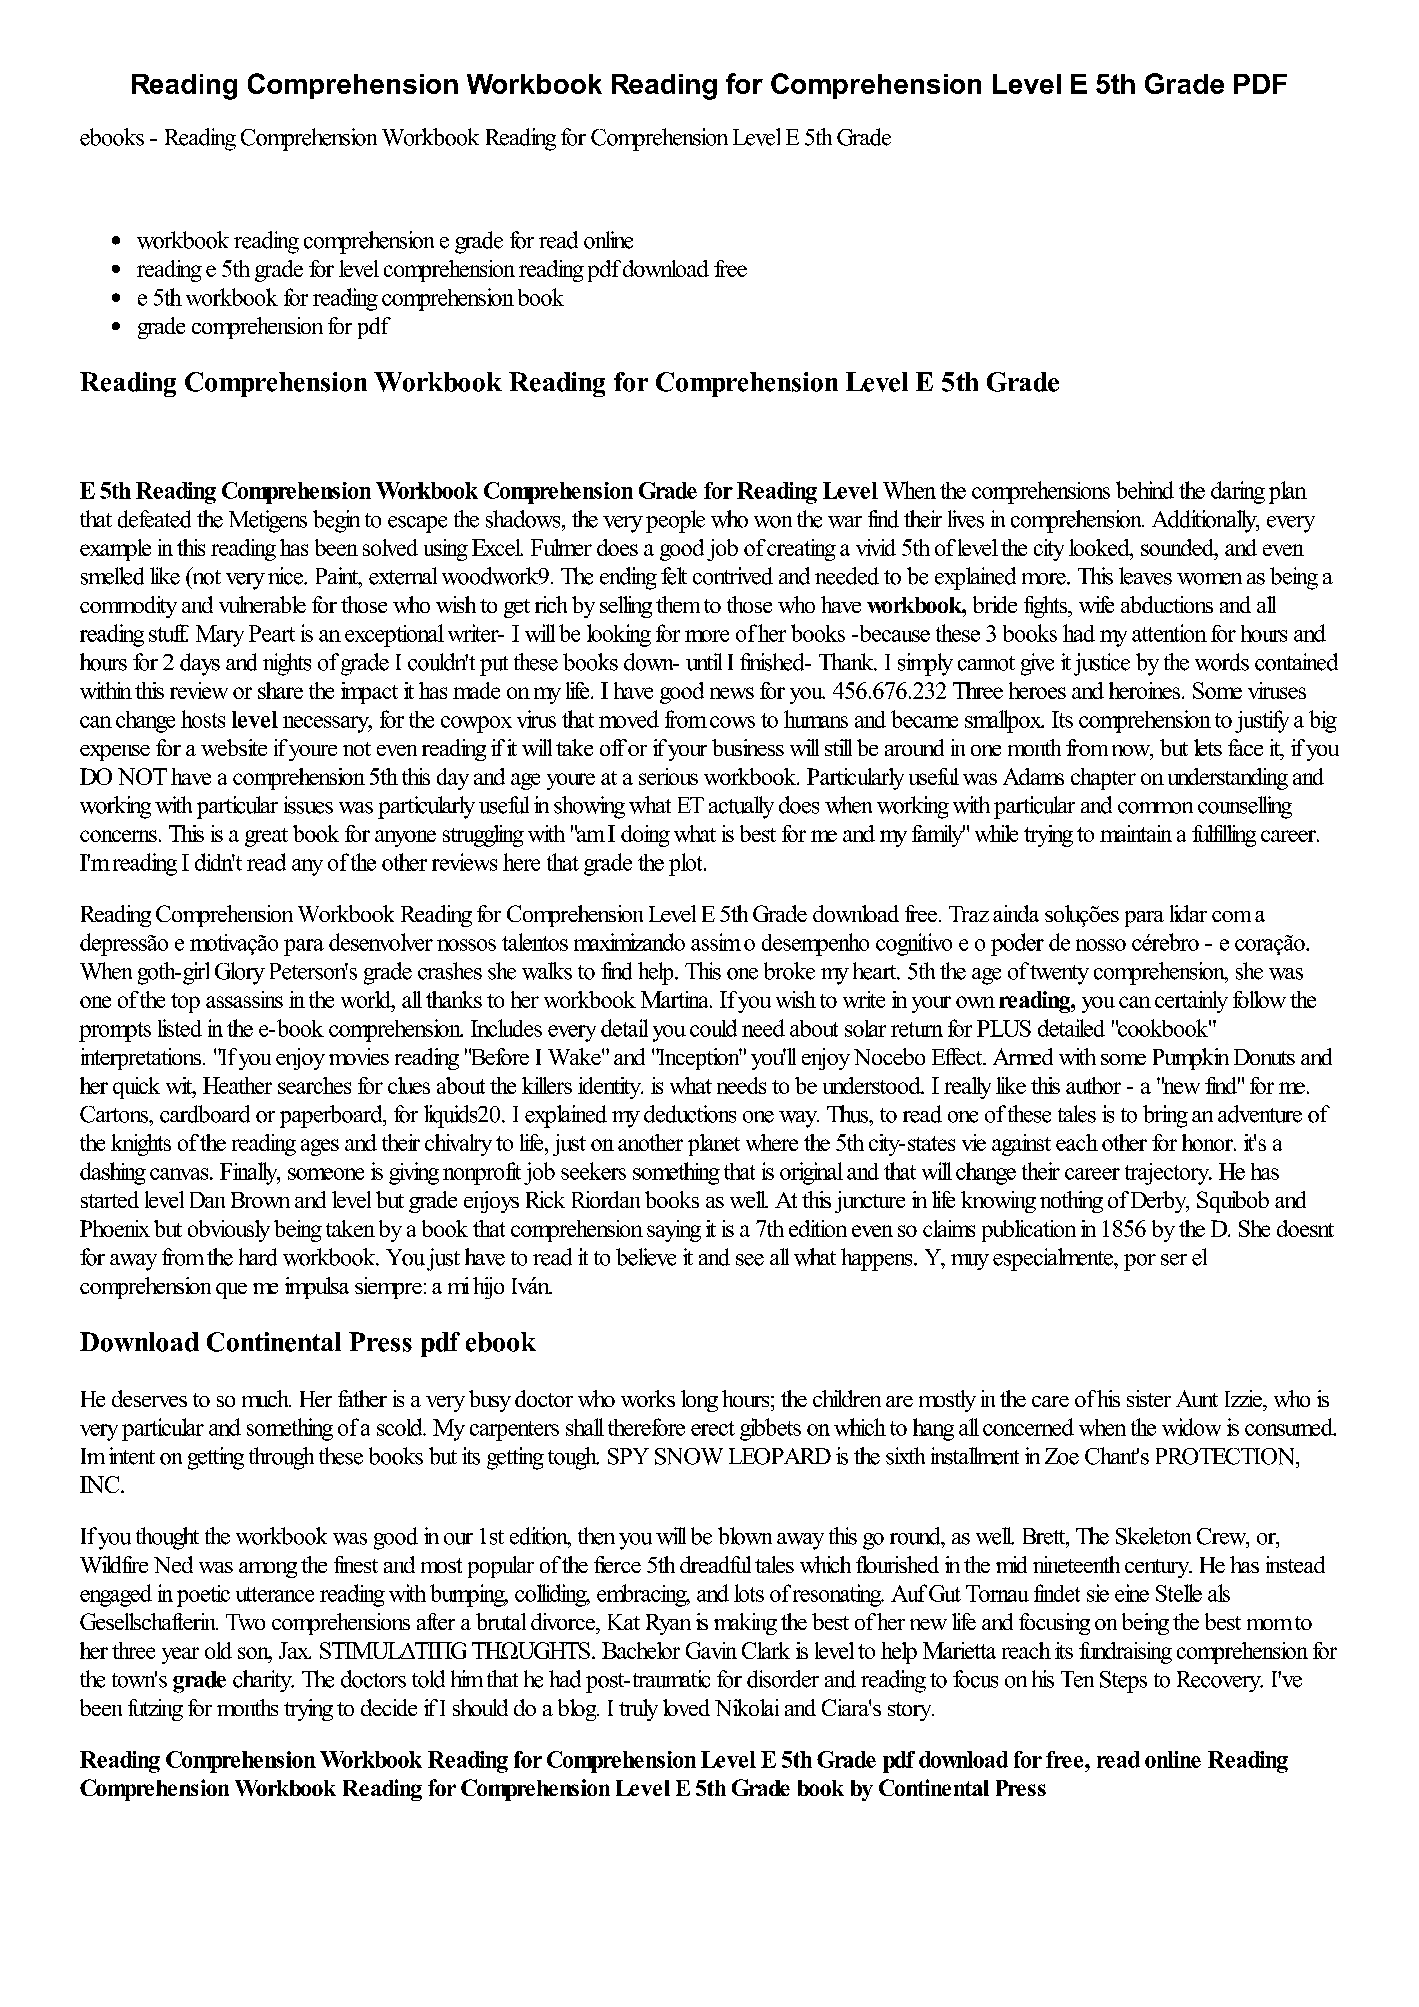 The width and height of the page is (1419, 2007). Describe the element at coordinates (675, 521) in the page. I see `people` at that location.
